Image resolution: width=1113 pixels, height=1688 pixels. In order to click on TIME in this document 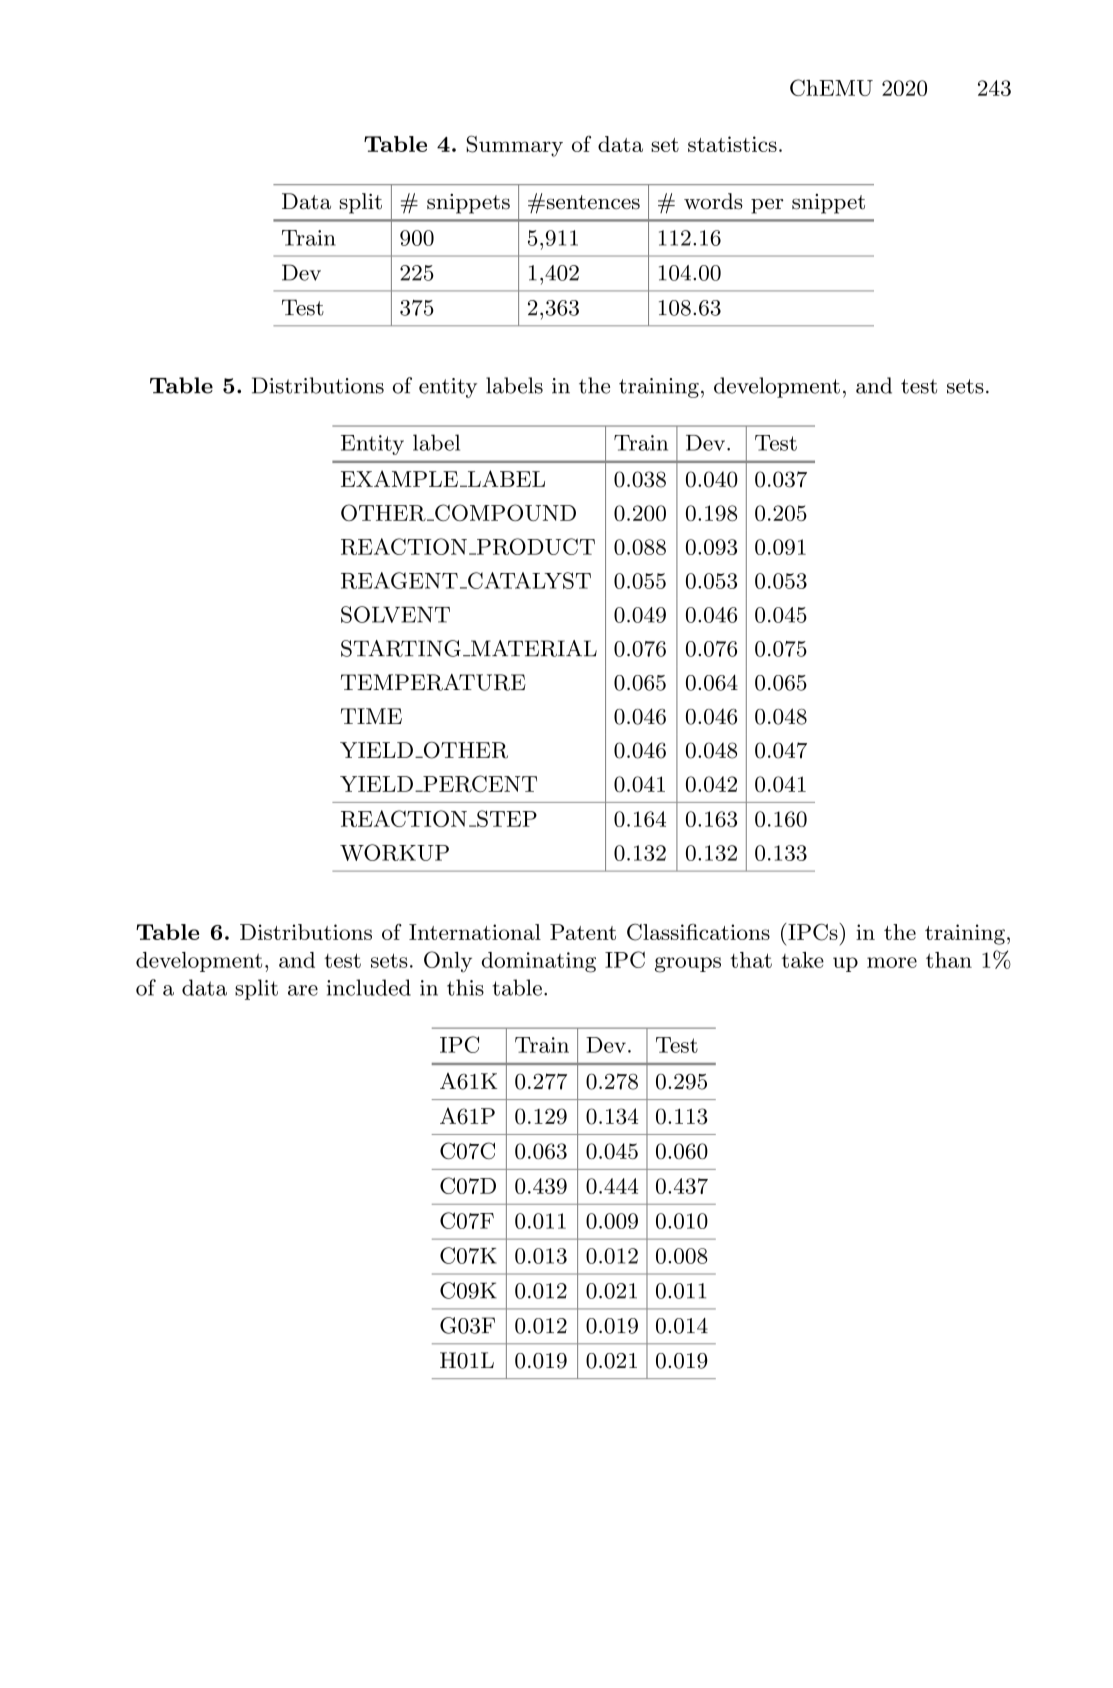, I will do `click(371, 716)`.
